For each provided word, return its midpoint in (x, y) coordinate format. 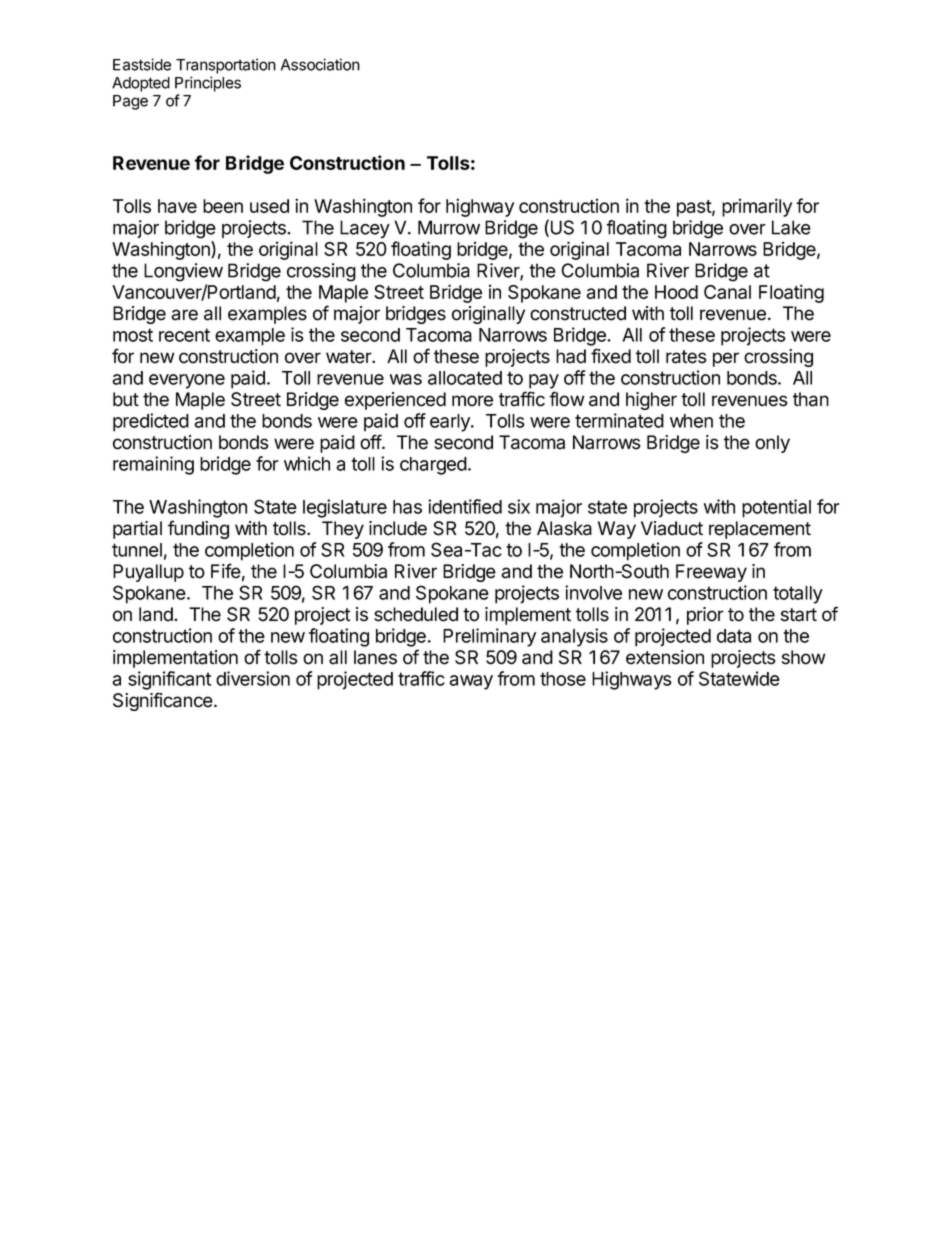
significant (169, 680)
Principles (208, 84)
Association (320, 64)
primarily (757, 207)
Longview (183, 272)
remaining (153, 465)
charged (433, 466)
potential (776, 508)
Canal (727, 292)
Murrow (449, 227)
